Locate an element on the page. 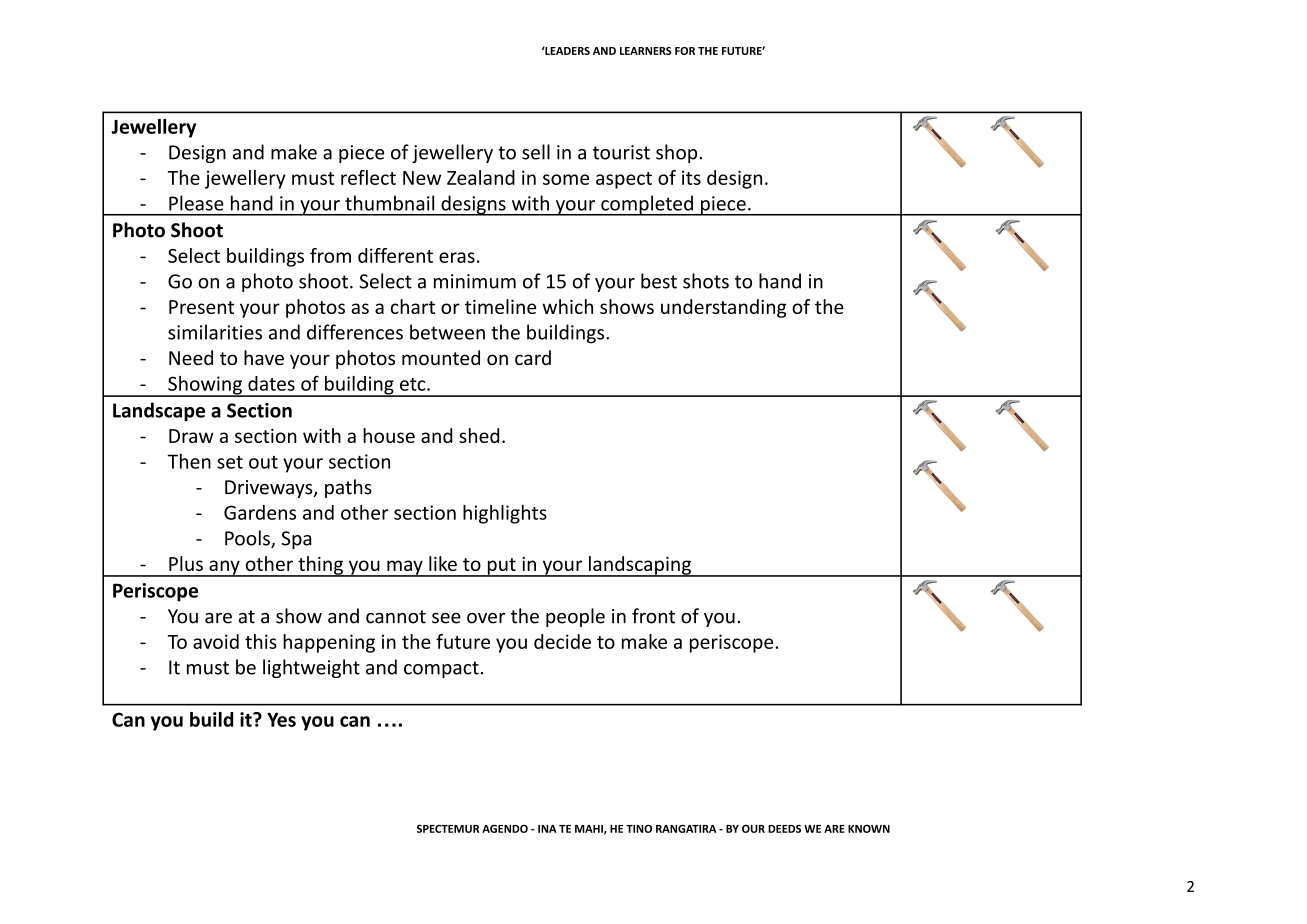  from is located at coordinates (330, 255).
